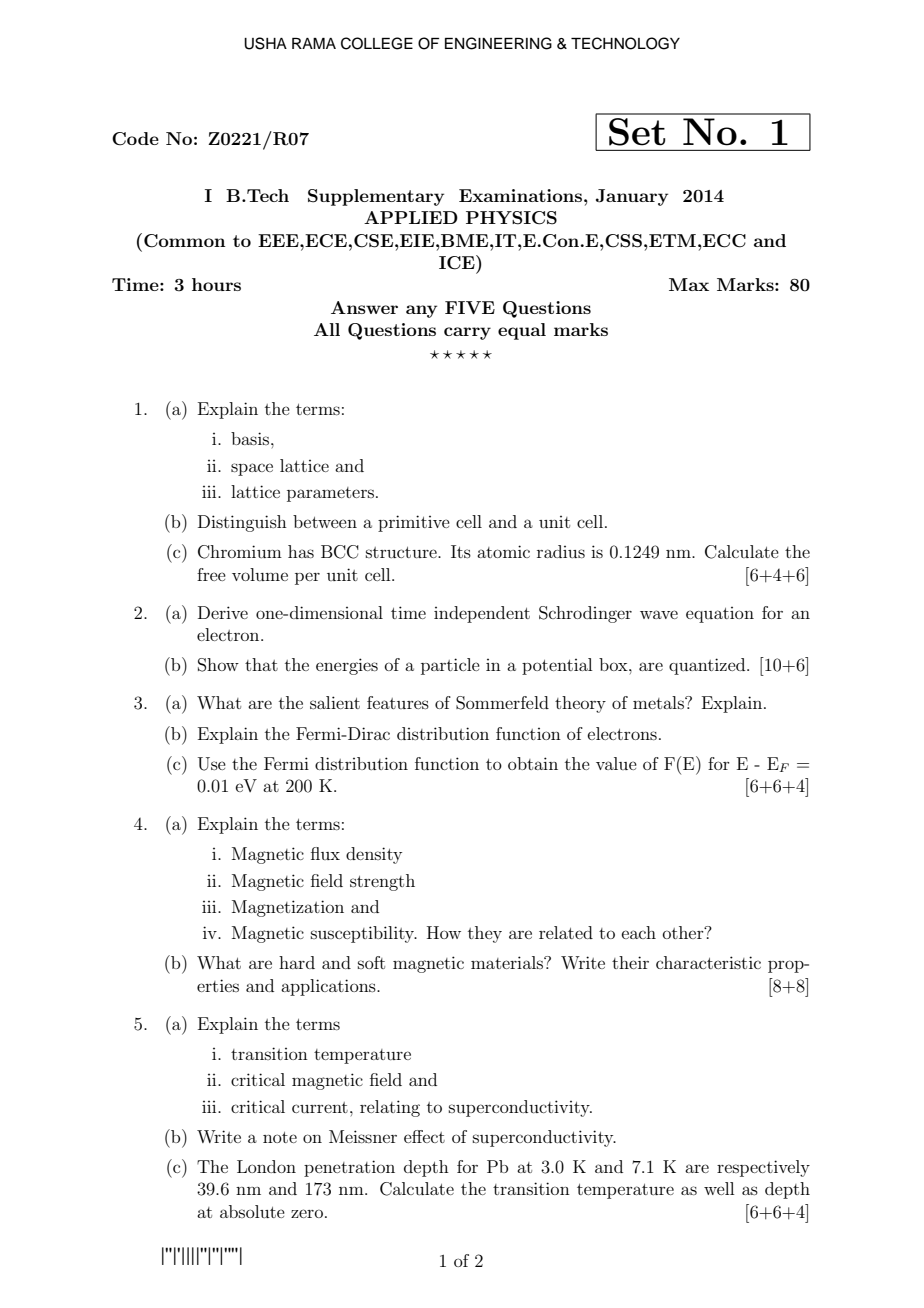 The width and height of the page is (924, 1308). I want to click on effect, so click(424, 1136).
